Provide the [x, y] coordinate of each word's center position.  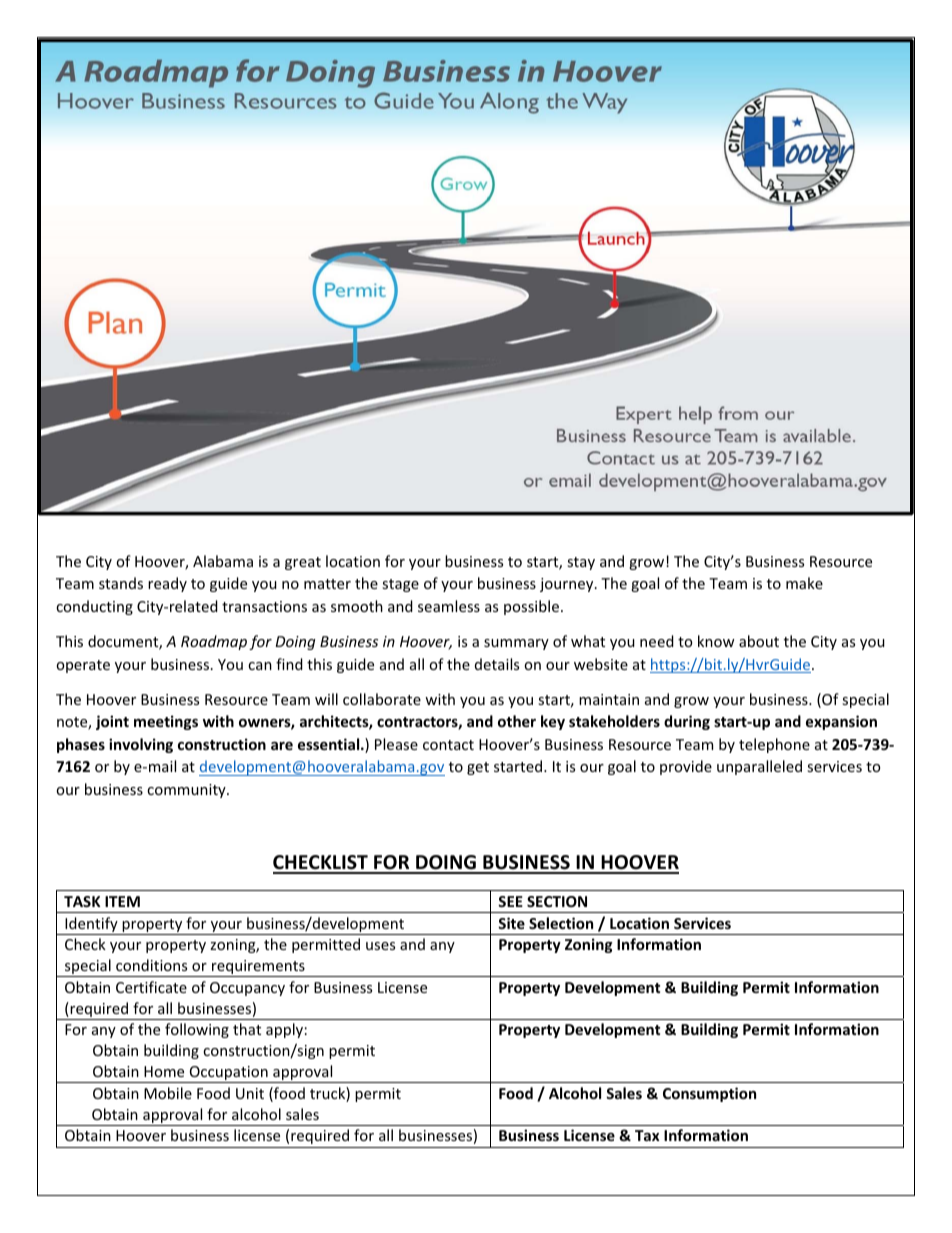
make [804, 583]
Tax [647, 1135]
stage [400, 585]
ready [167, 584]
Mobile [168, 1093]
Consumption [709, 1094]
